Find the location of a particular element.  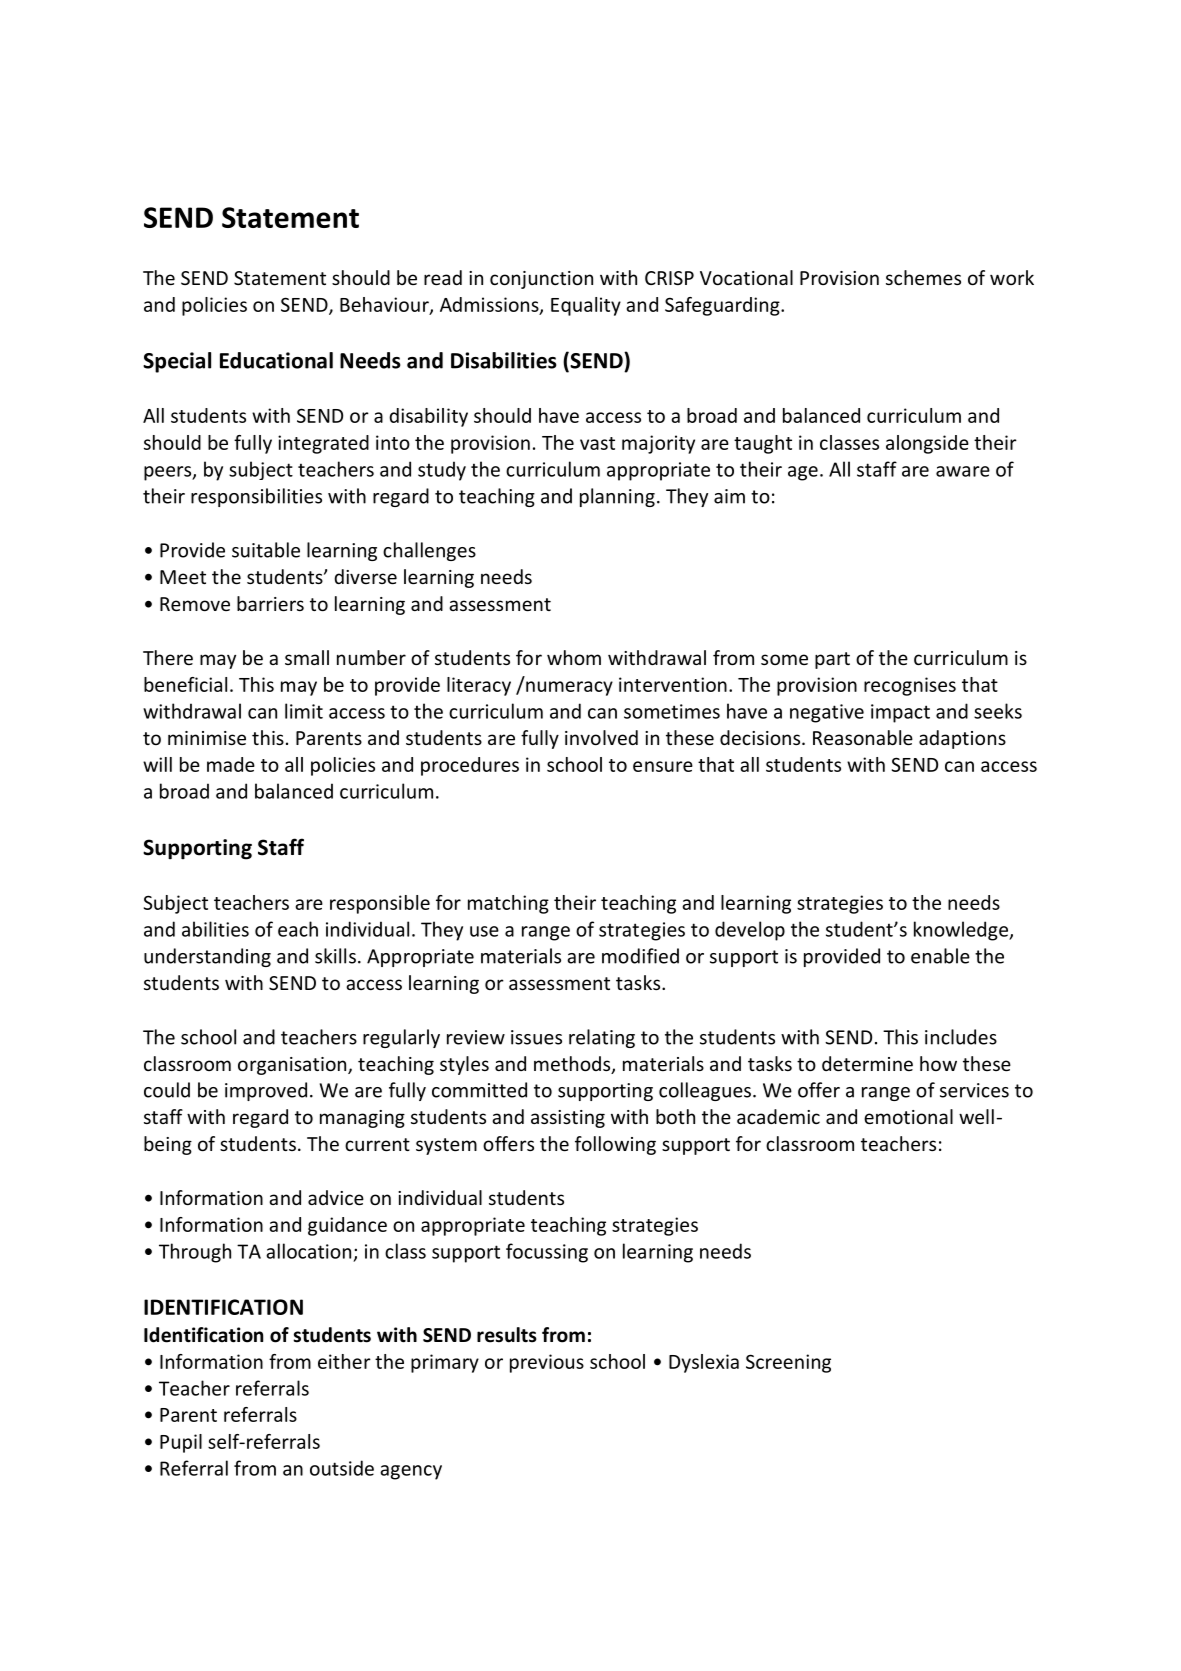

Educational is located at coordinates (276, 360).
